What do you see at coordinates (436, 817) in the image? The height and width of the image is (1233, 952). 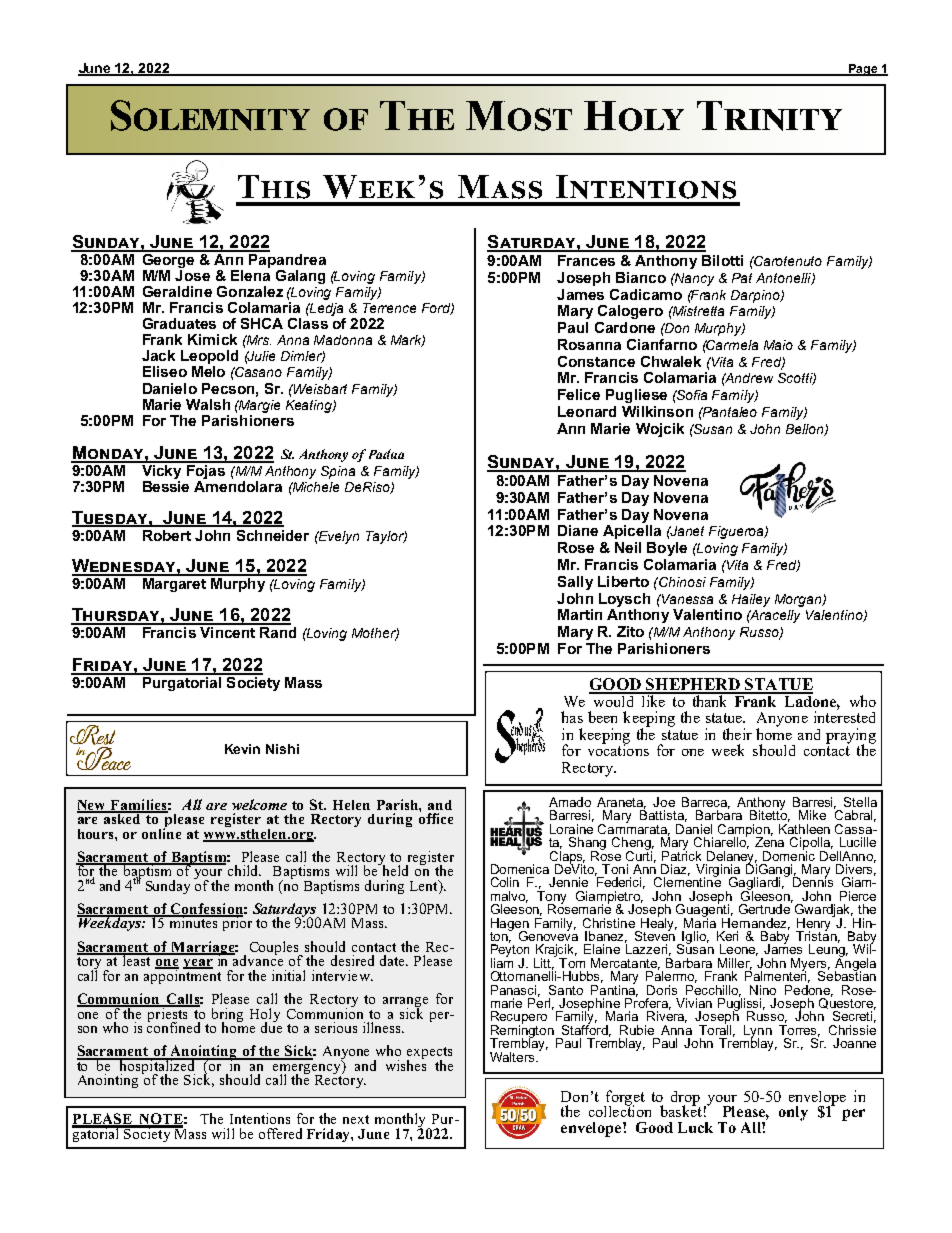 I see `office` at bounding box center [436, 817].
